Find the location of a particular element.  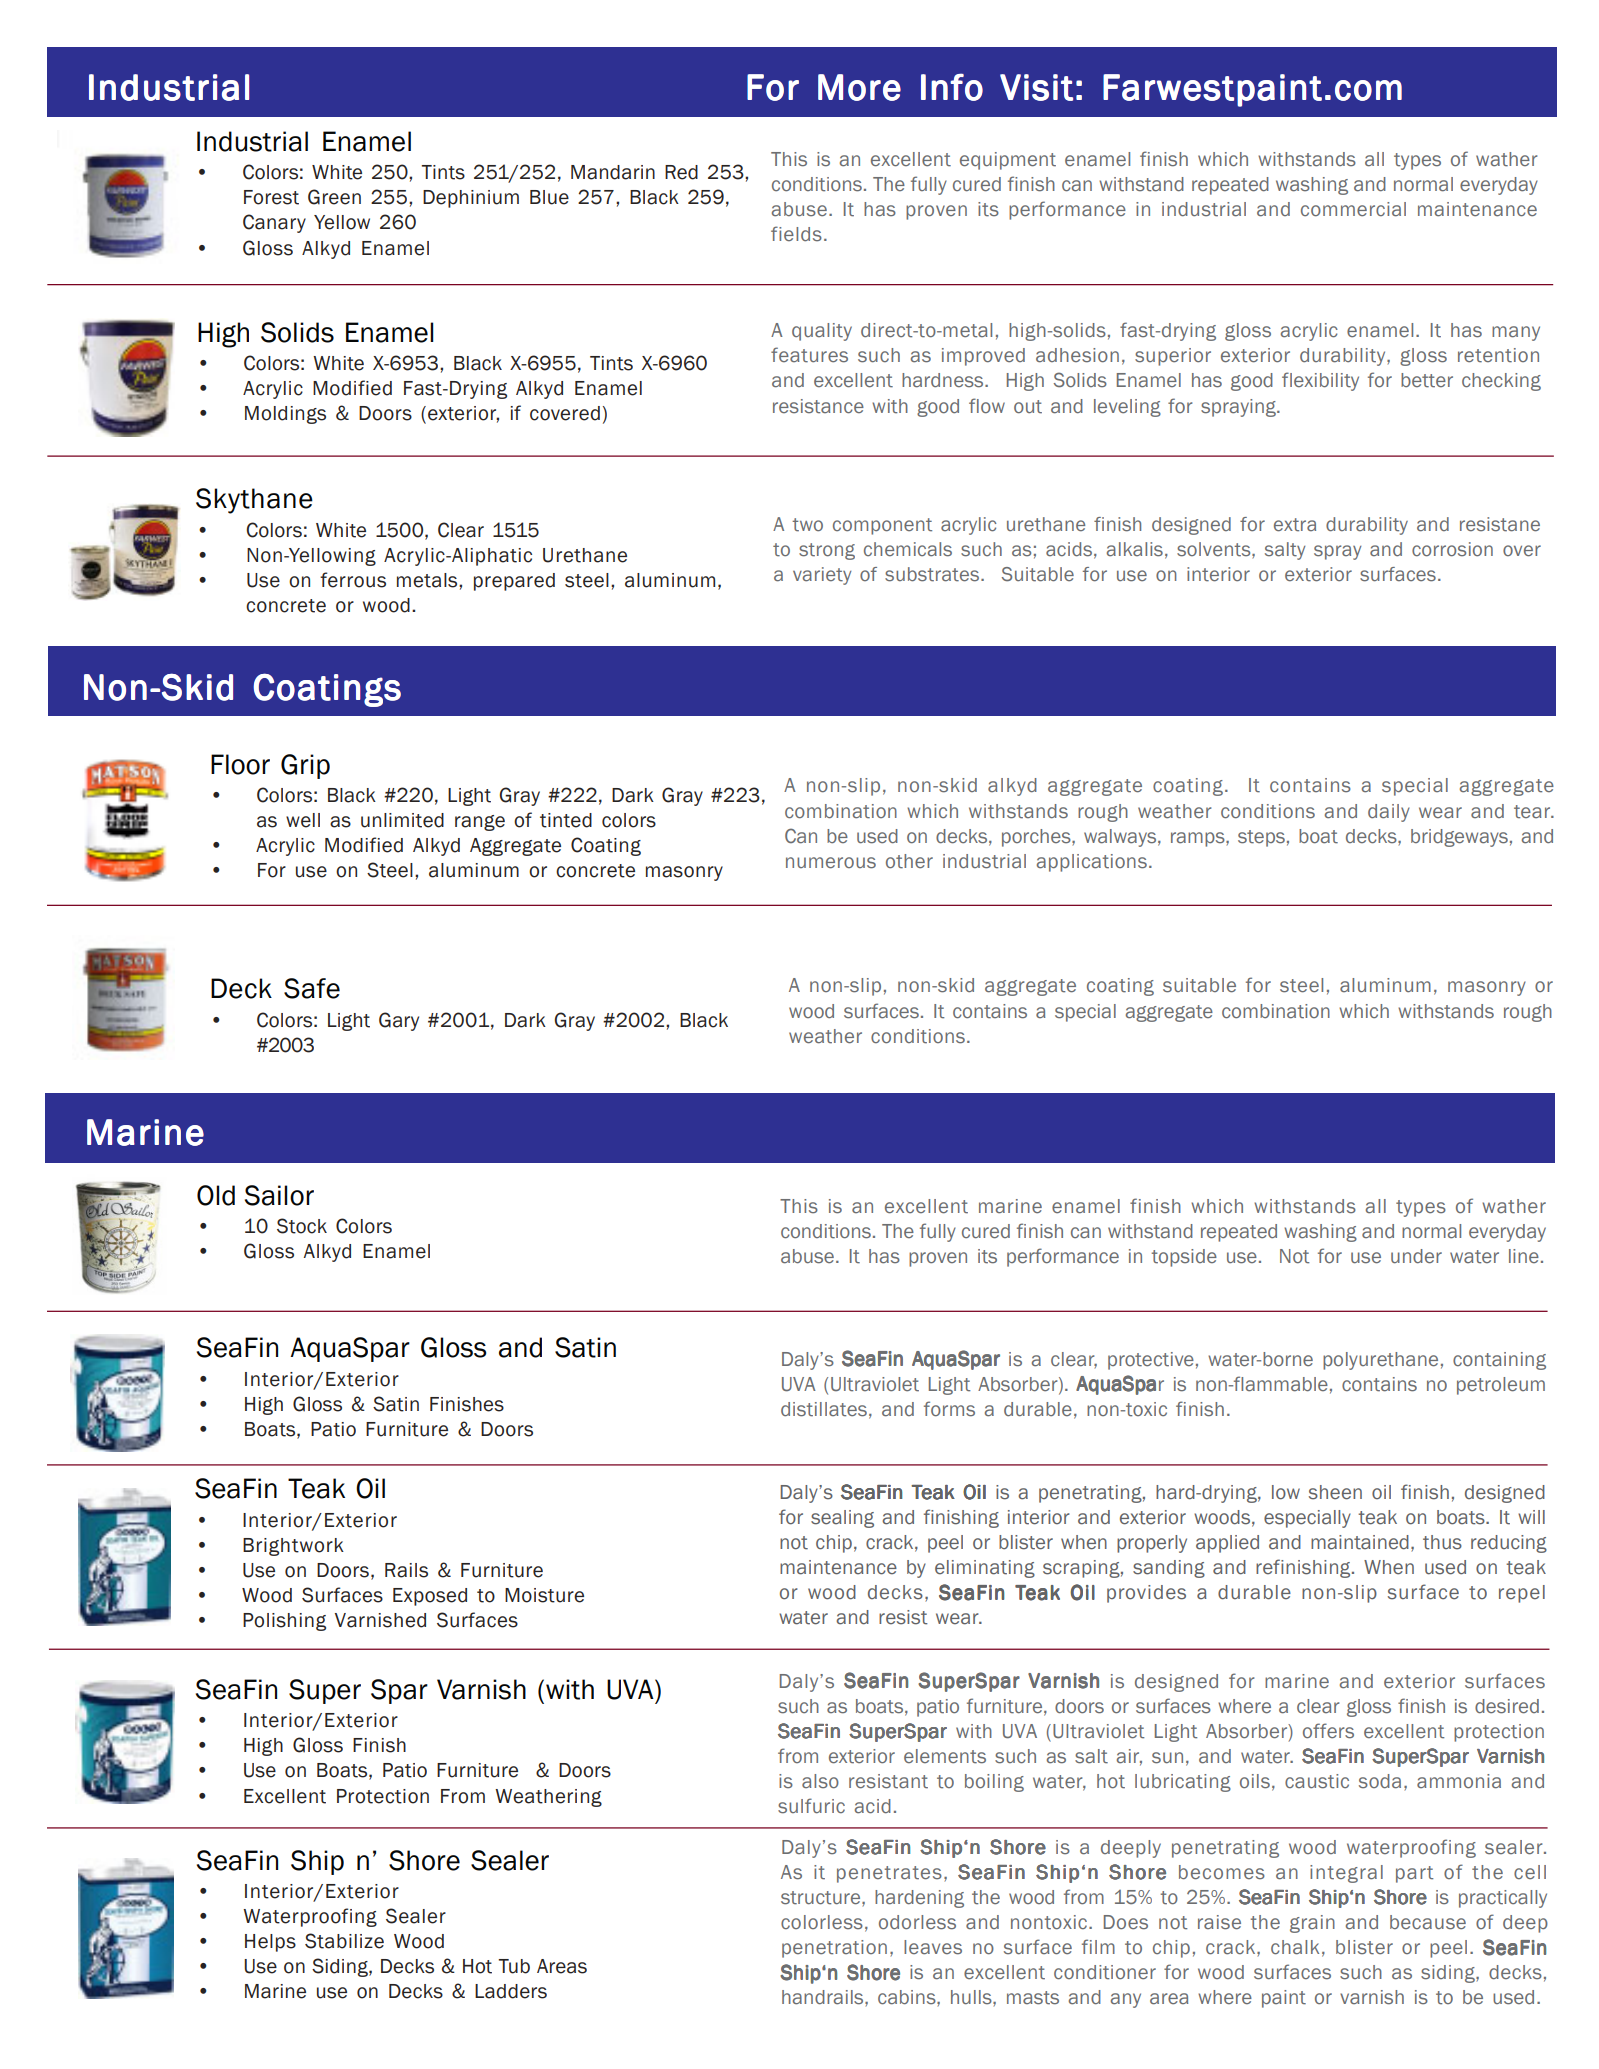

under is located at coordinates (1416, 1256).
